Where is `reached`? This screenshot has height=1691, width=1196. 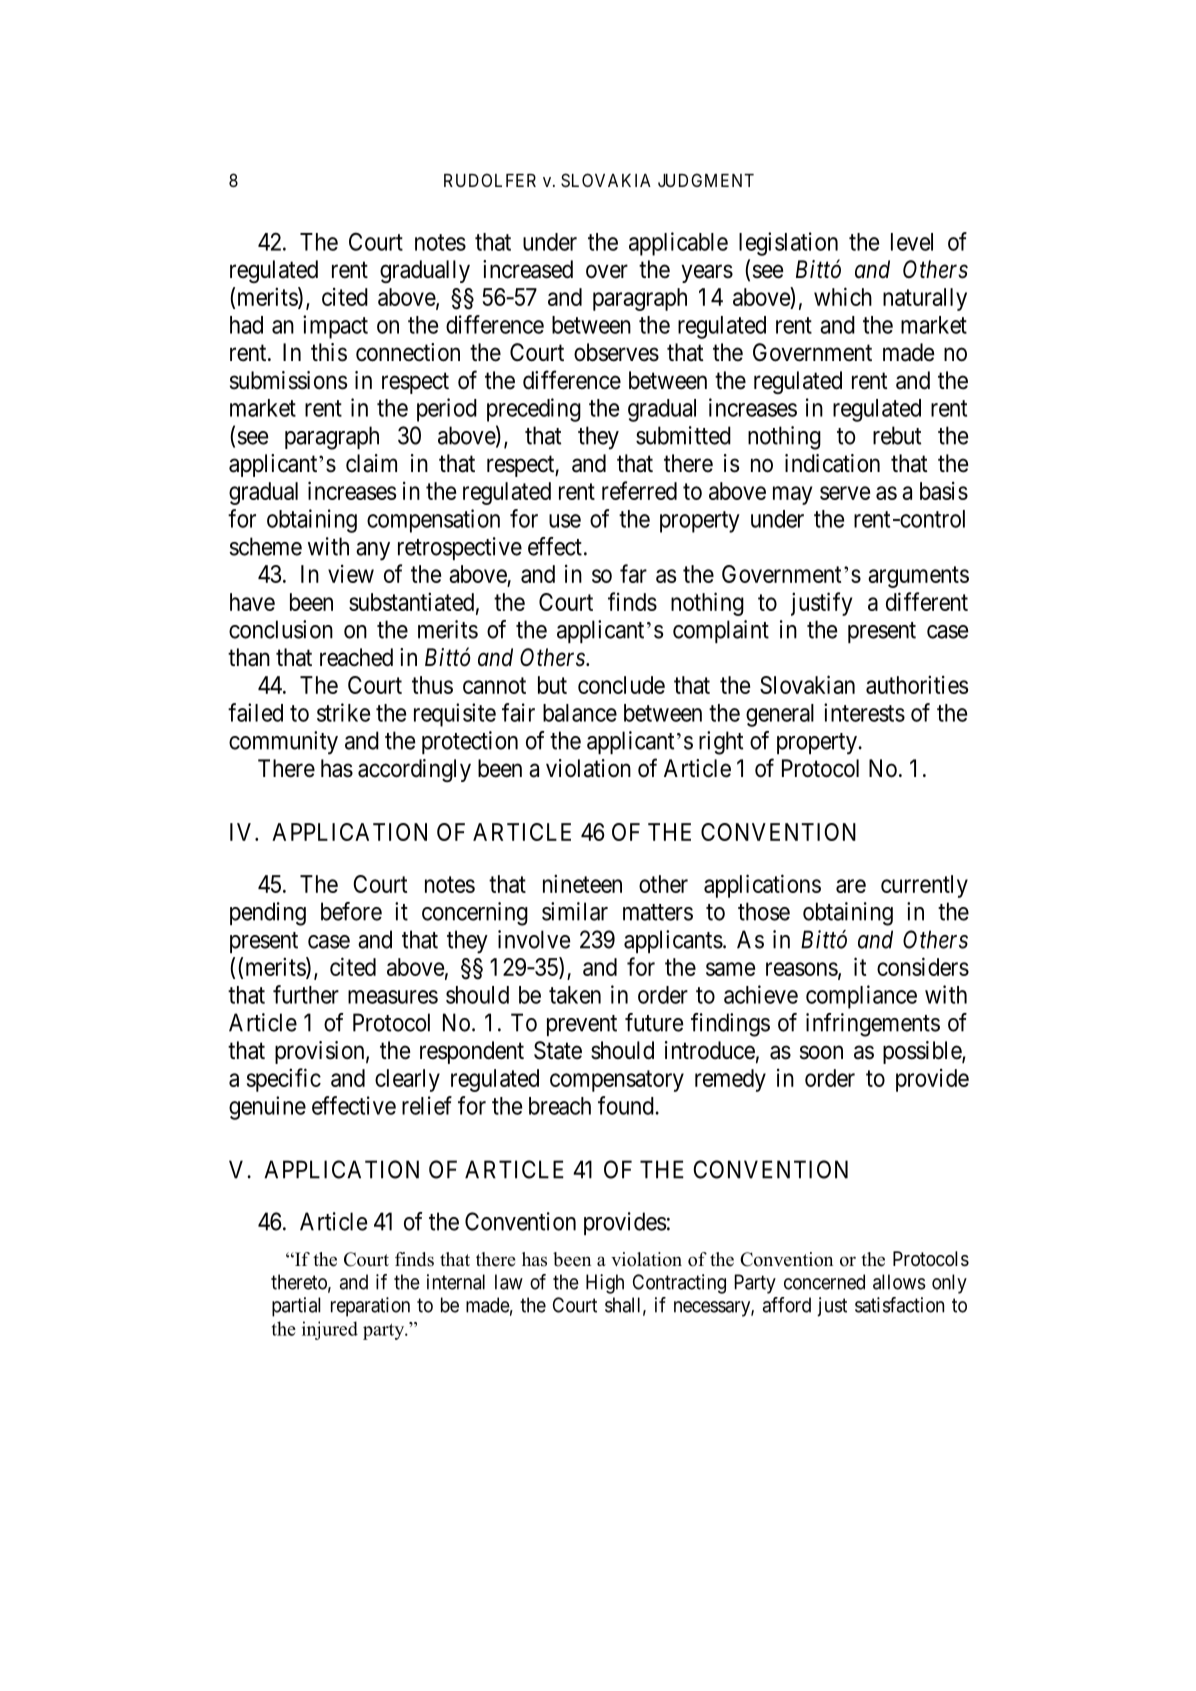
reached is located at coordinates (356, 657).
